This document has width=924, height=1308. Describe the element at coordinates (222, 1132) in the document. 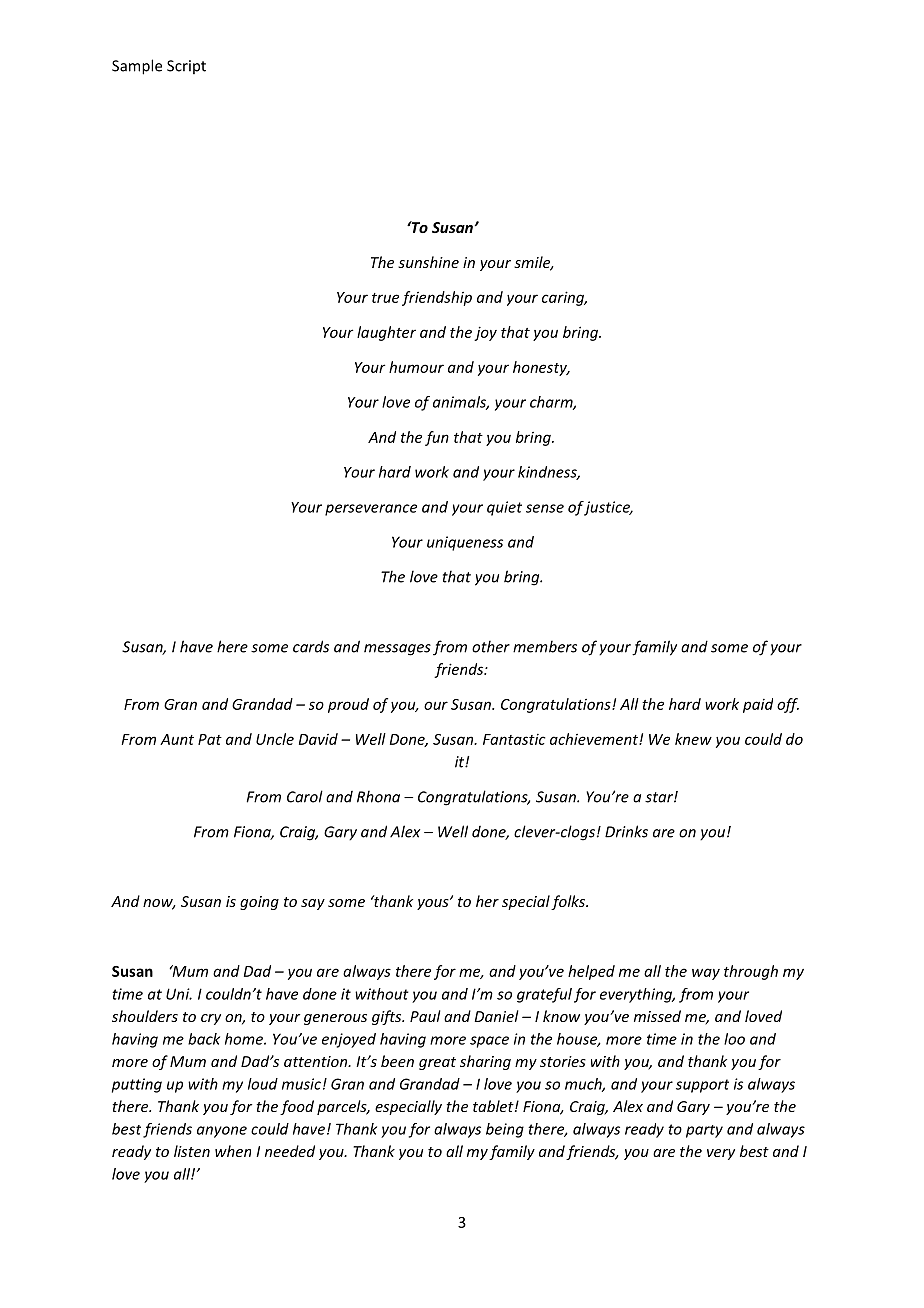

I see `anyone` at that location.
